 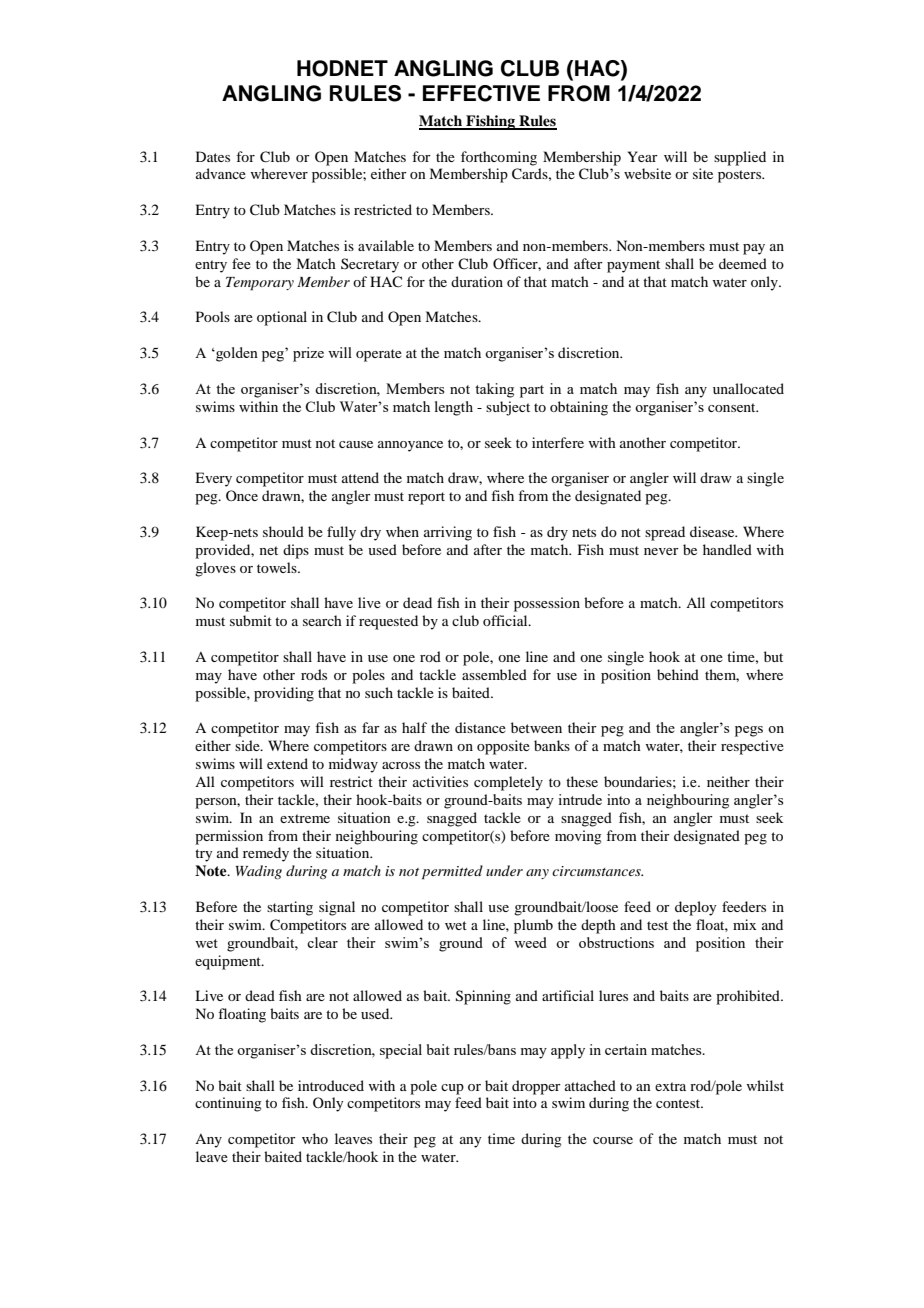 I want to click on official, so click(x=506, y=620).
